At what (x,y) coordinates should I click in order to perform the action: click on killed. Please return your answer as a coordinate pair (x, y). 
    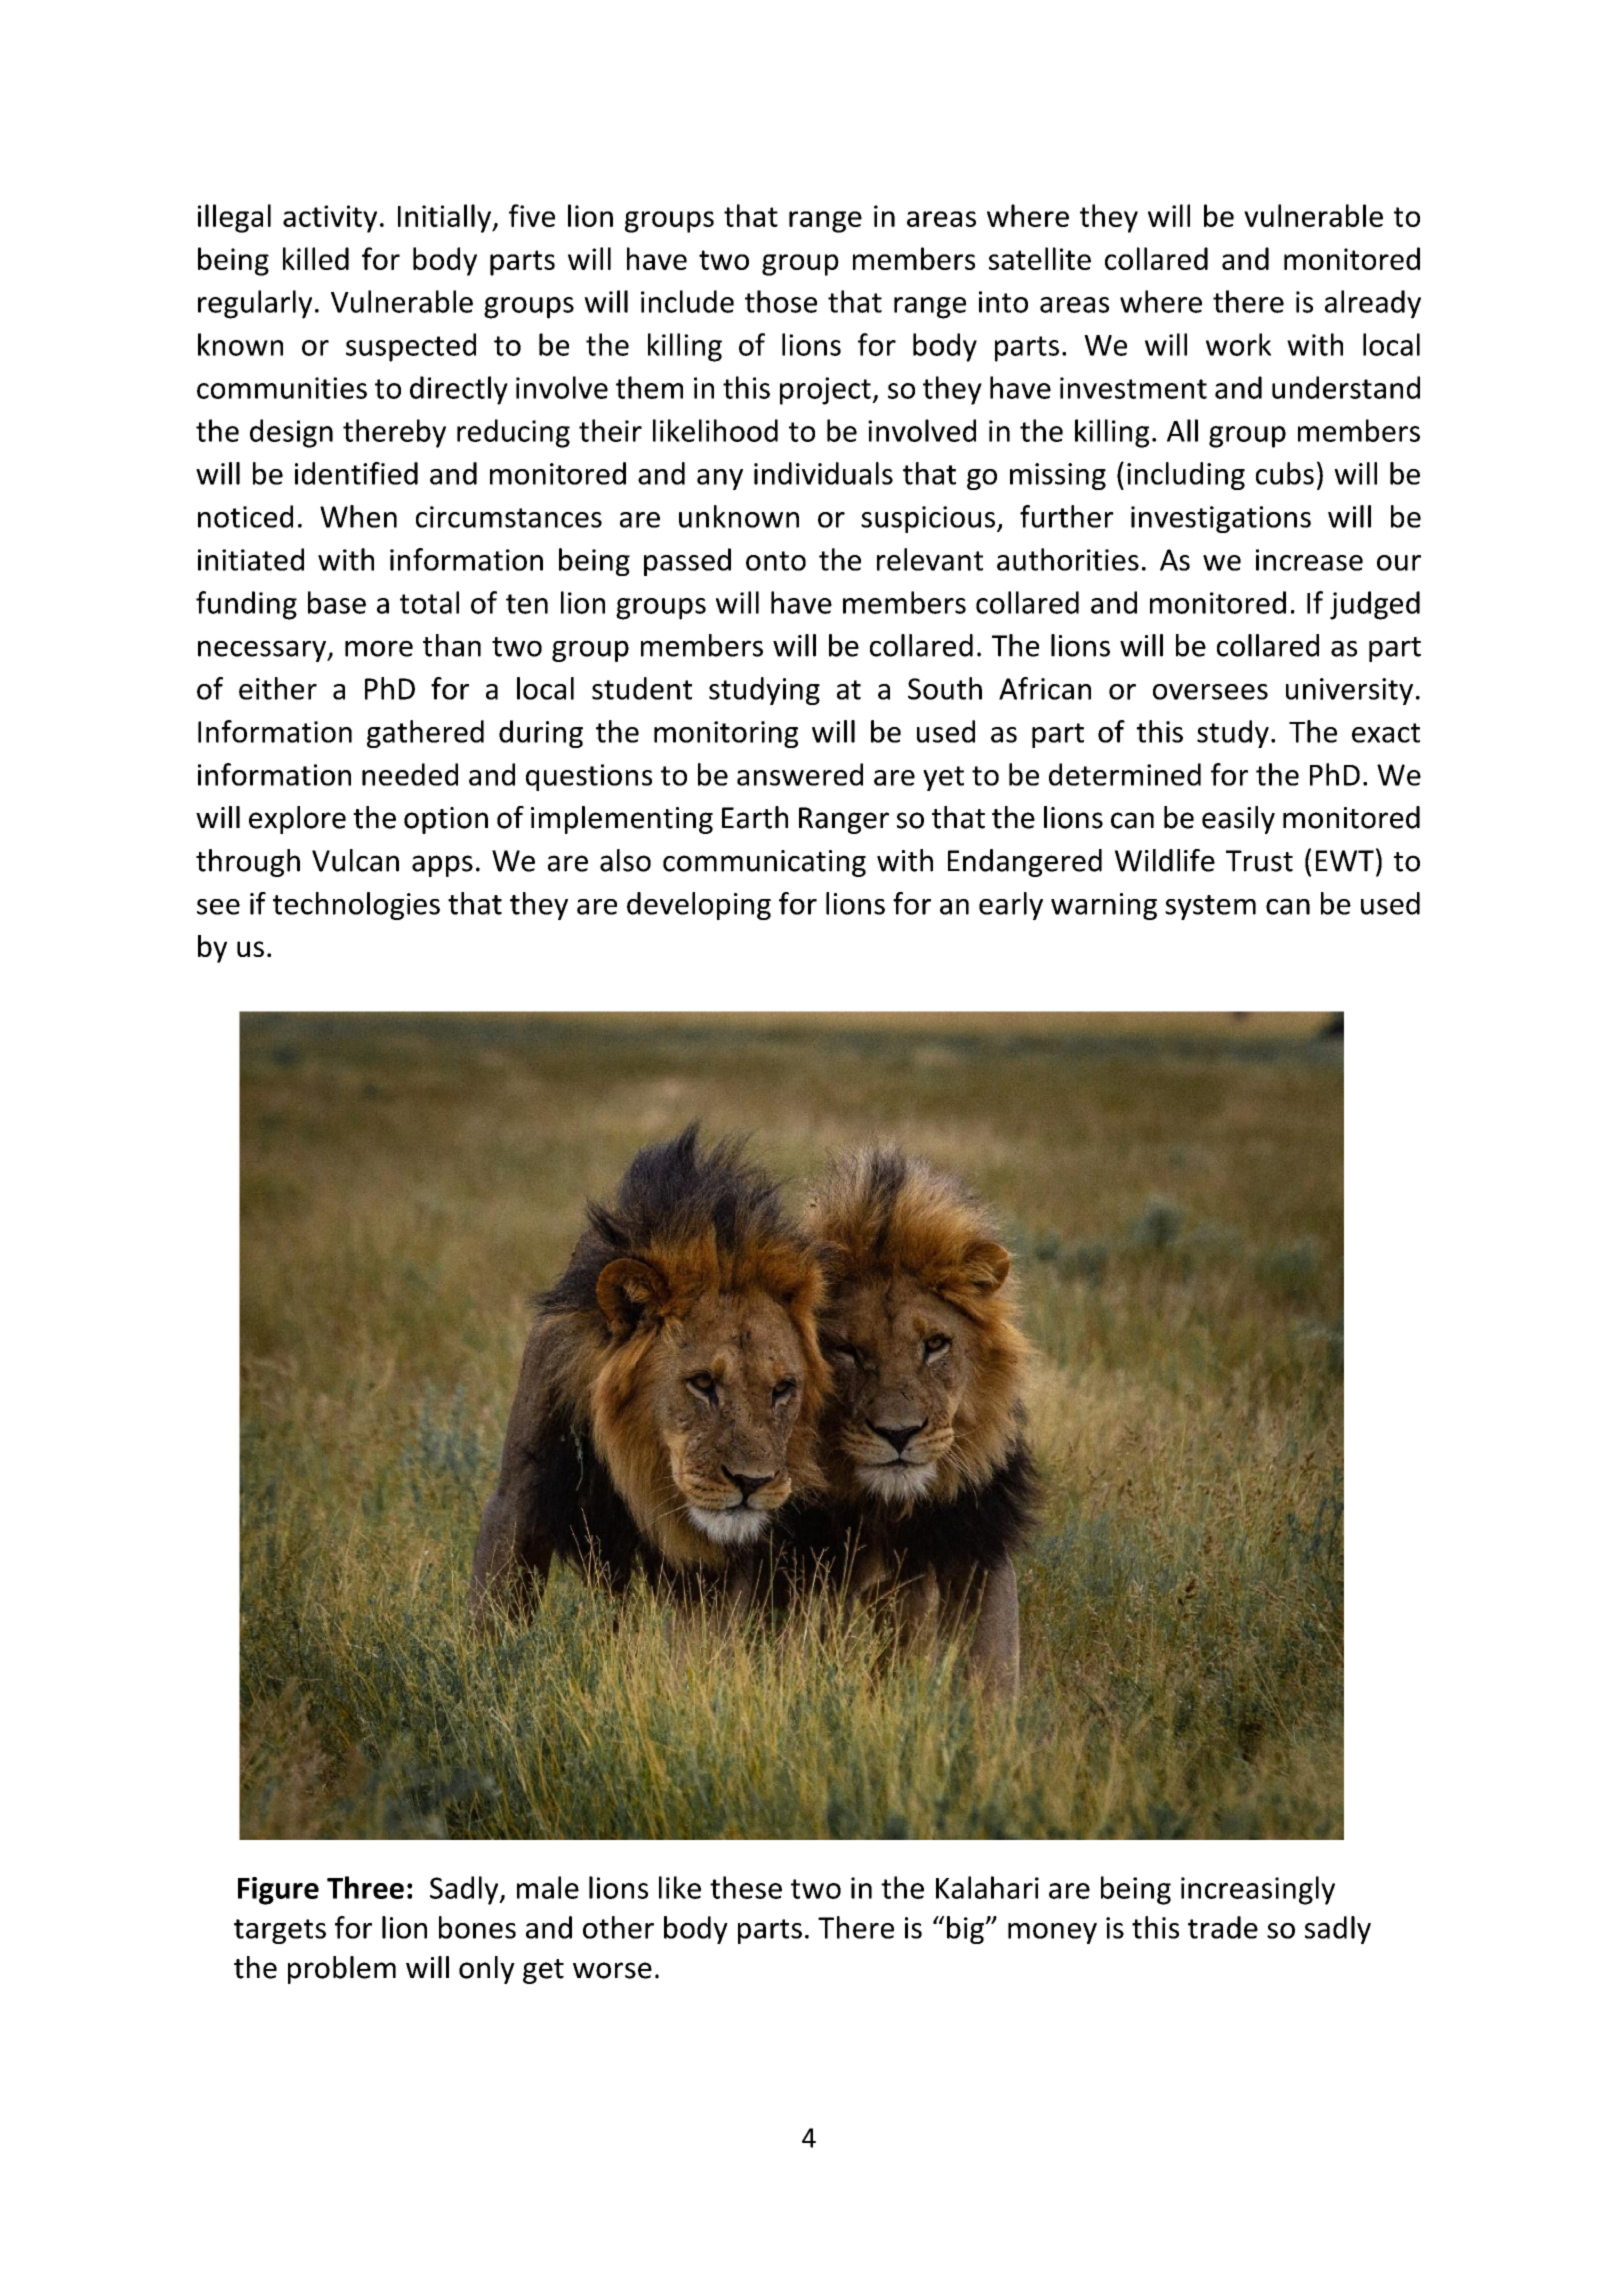
    Looking at the image, I should click on (316, 258).
